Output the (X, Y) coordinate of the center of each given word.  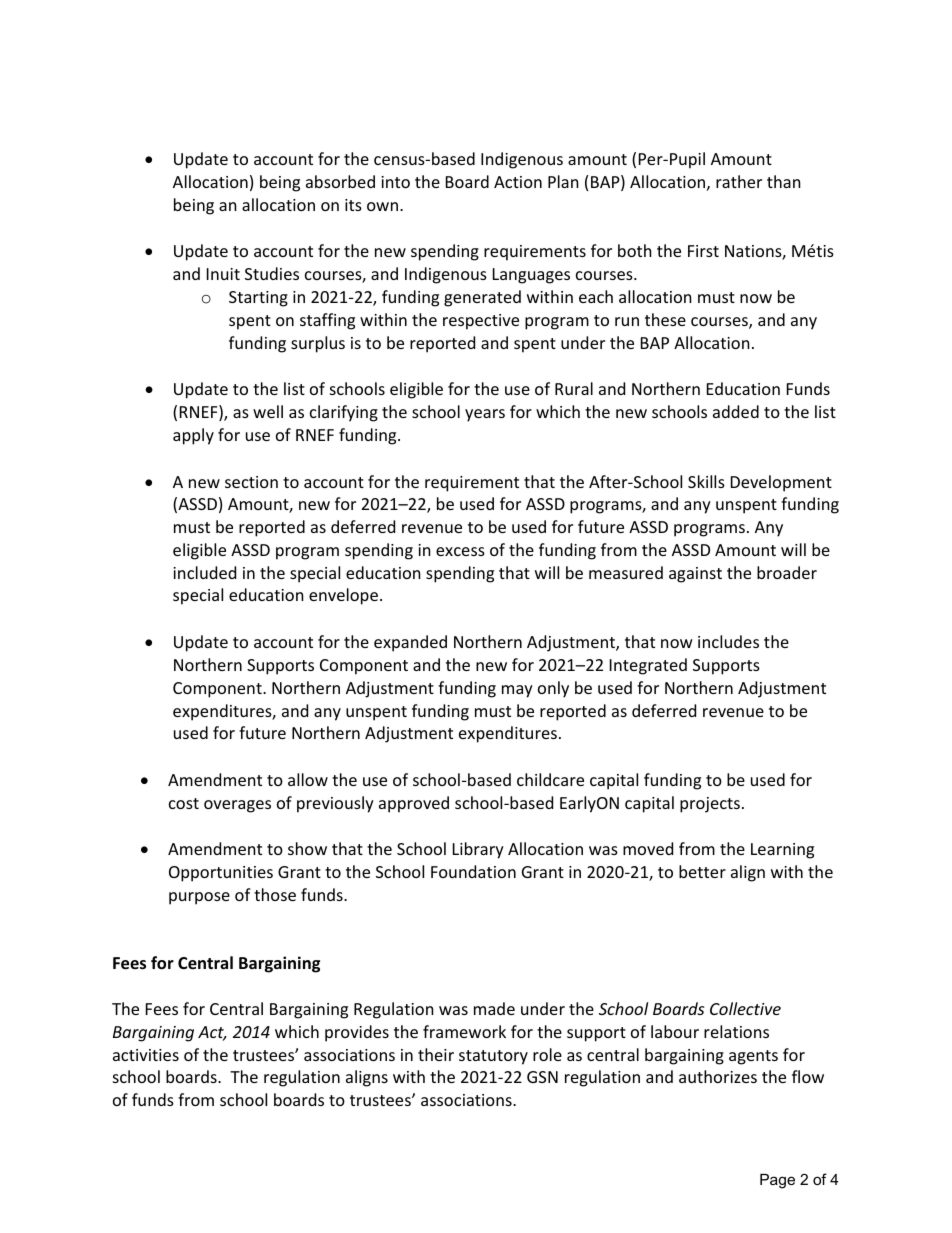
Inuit (223, 274)
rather (739, 181)
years (485, 415)
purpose (199, 898)
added (736, 411)
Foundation (473, 871)
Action (518, 182)
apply (193, 436)
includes (728, 641)
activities (146, 1055)
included (204, 572)
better (702, 871)
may (517, 691)
